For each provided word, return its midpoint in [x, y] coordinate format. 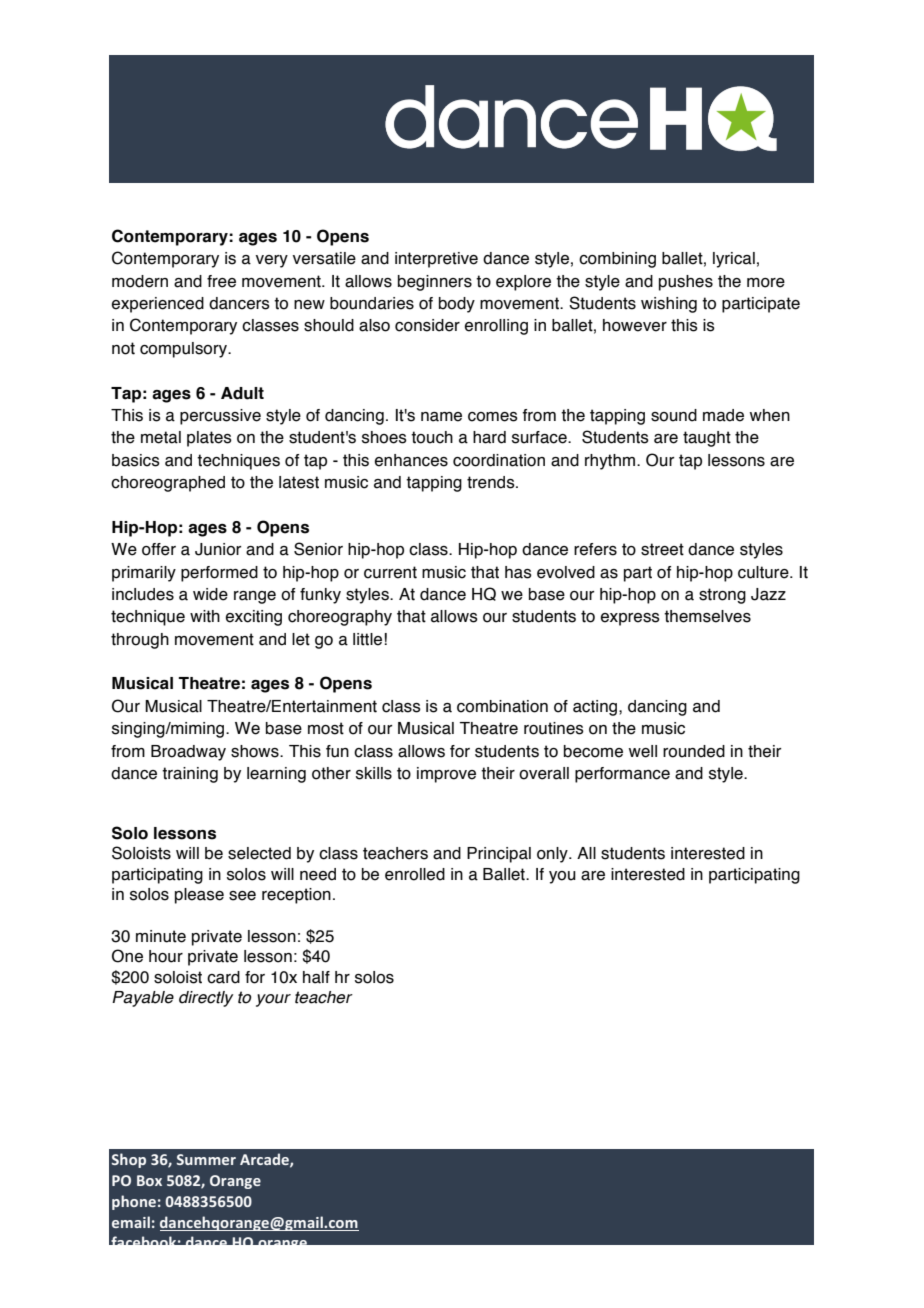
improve [446, 775]
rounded [694, 751]
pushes [686, 283]
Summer [206, 1159]
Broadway [188, 753]
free [221, 281]
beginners [435, 283]
